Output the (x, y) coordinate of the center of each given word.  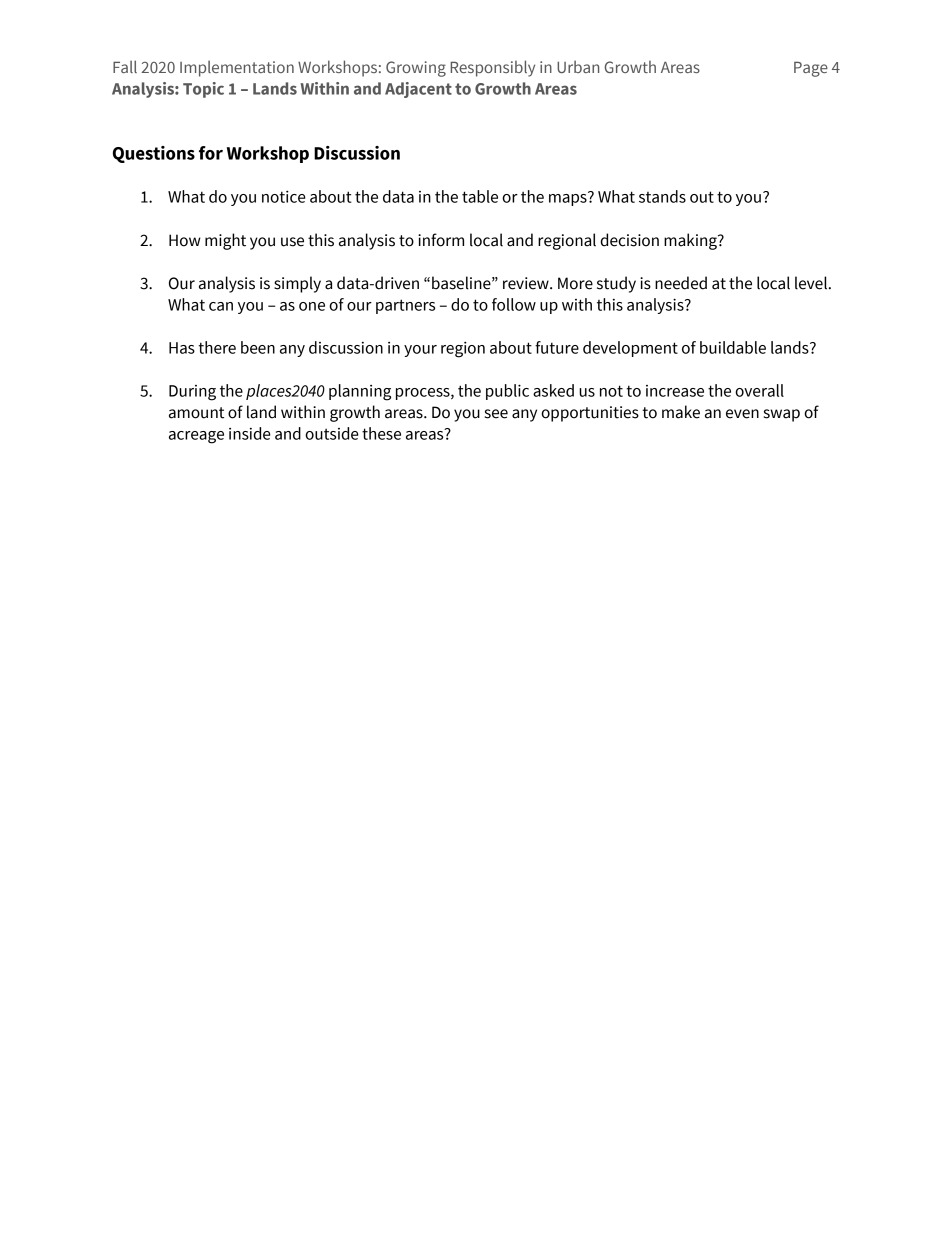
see (496, 414)
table (480, 196)
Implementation (237, 68)
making (691, 241)
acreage (196, 437)
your (420, 351)
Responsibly (492, 68)
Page (811, 69)
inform (441, 240)
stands (662, 196)
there (217, 347)
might (225, 241)
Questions (154, 154)
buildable (733, 347)
